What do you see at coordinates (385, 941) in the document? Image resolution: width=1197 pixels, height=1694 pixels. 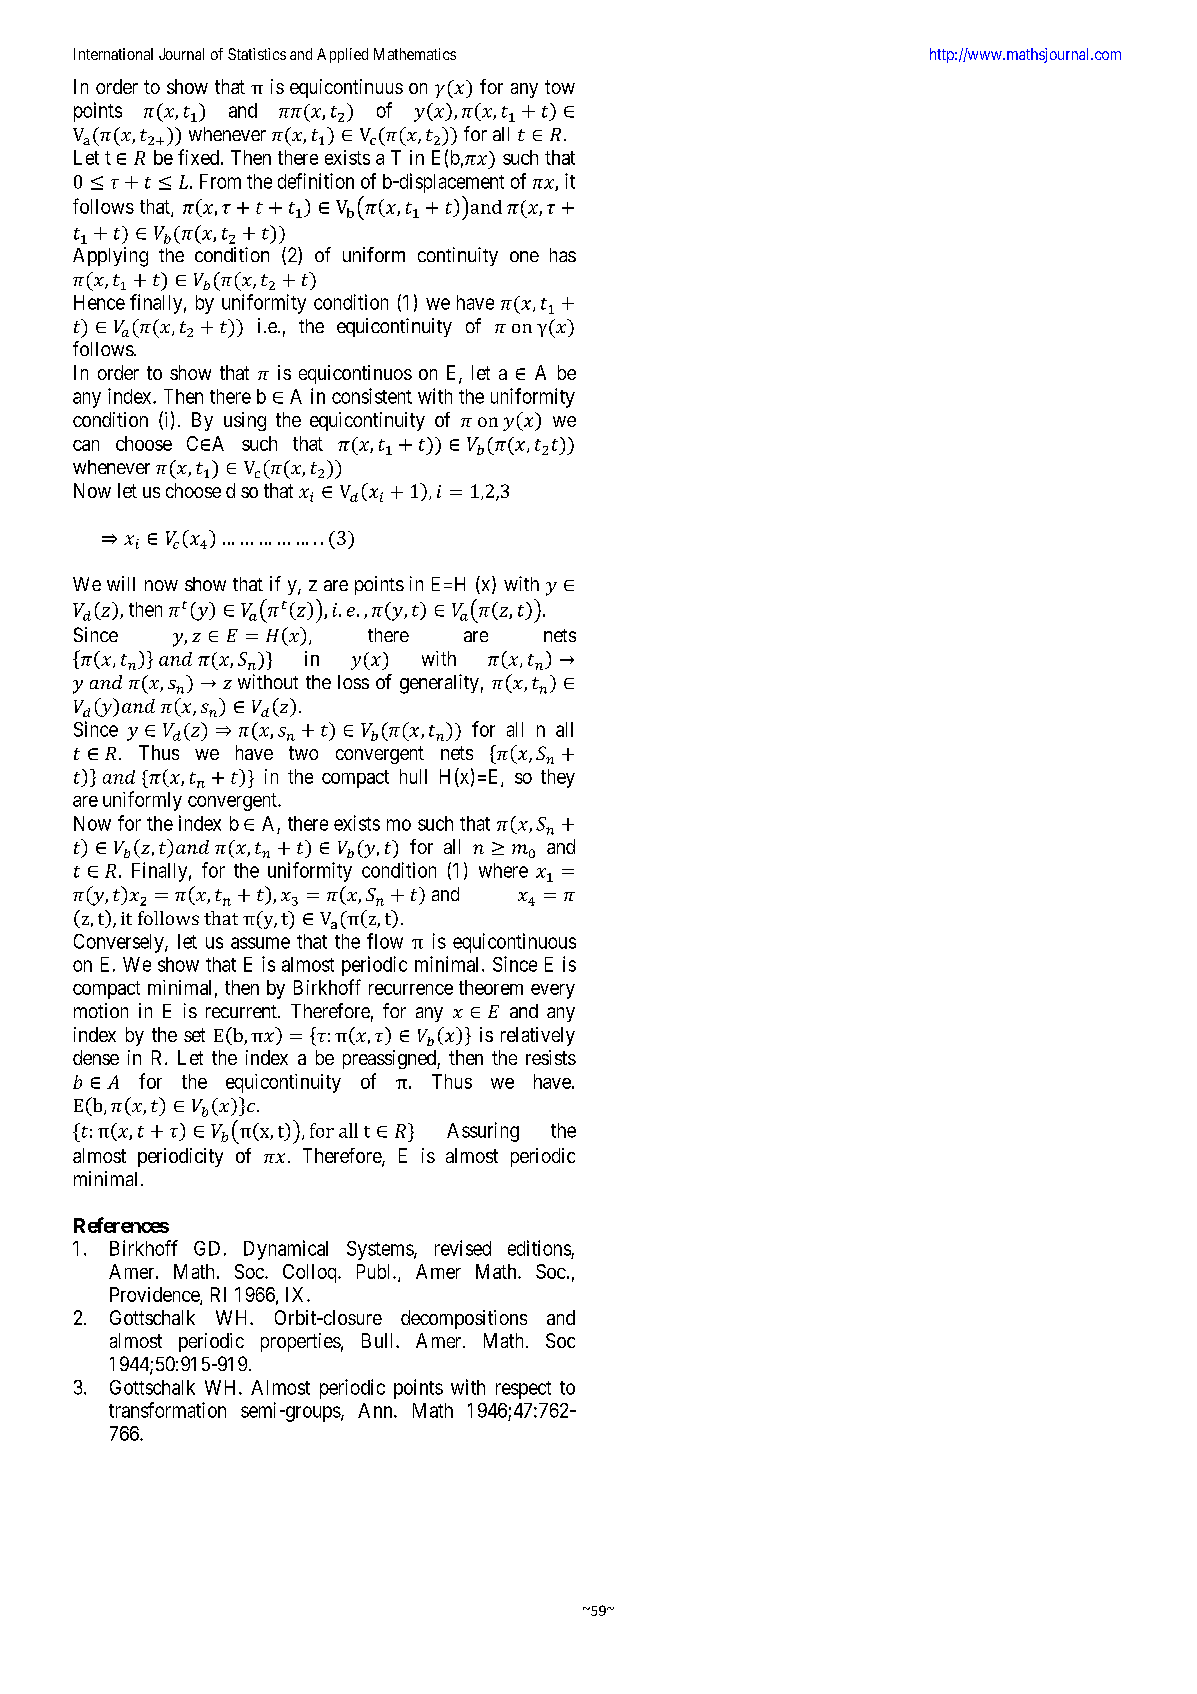 I see `flow` at bounding box center [385, 941].
